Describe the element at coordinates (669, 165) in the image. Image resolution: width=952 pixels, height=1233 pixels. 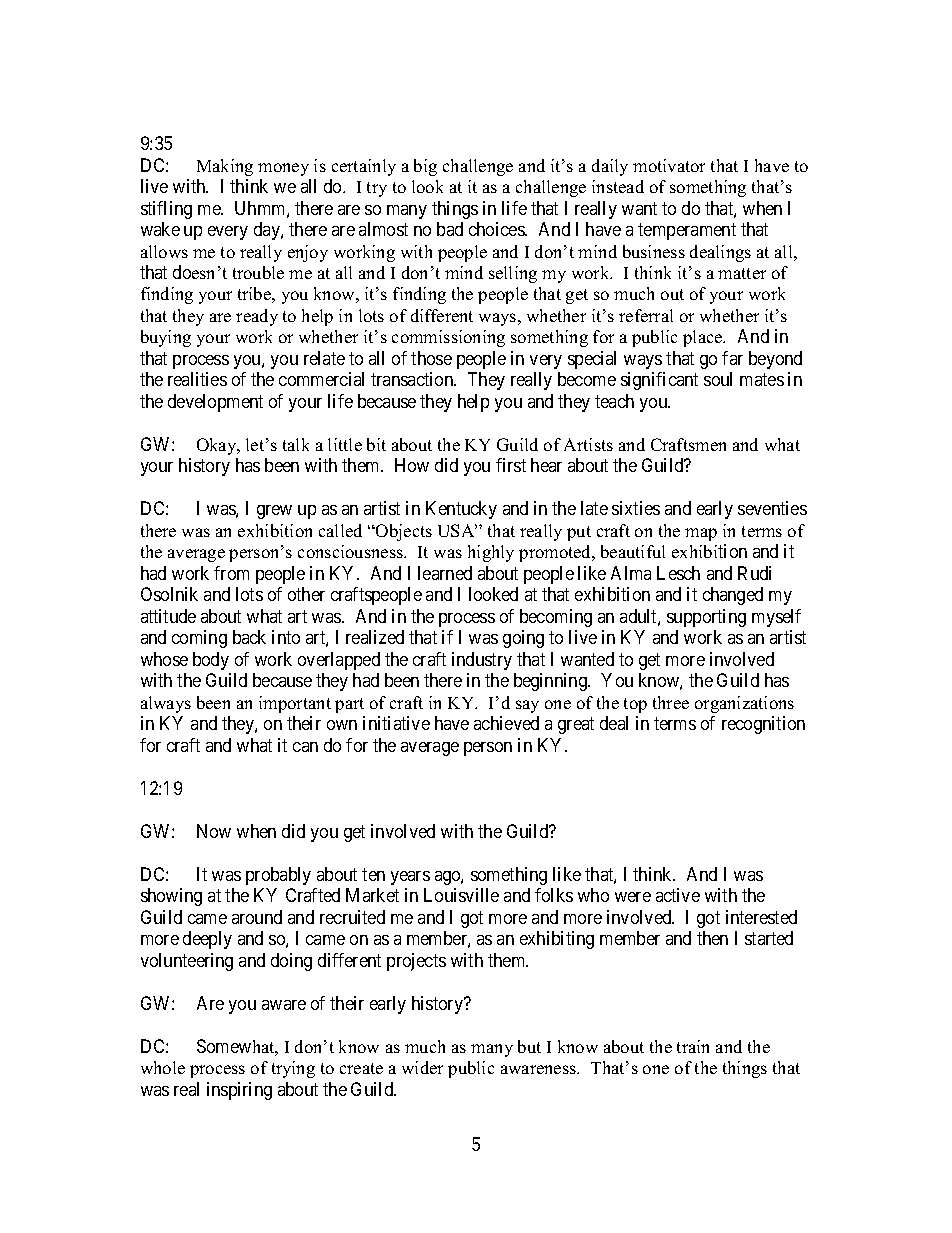
I see `motivator` at that location.
